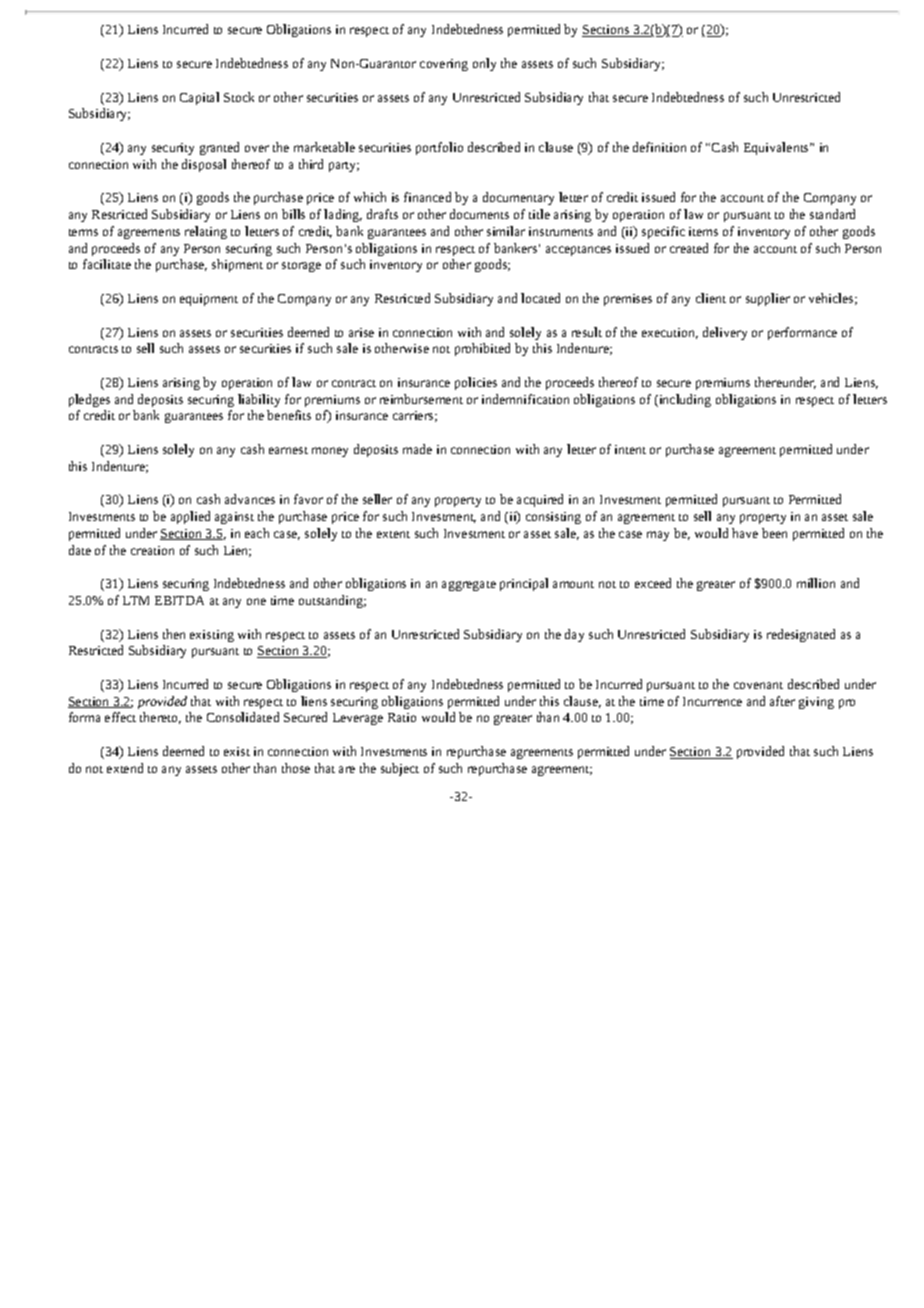 This screenshot has height=1308, width=924. Describe the element at coordinates (469, 586) in the screenshot. I see `aggregate` at that location.
